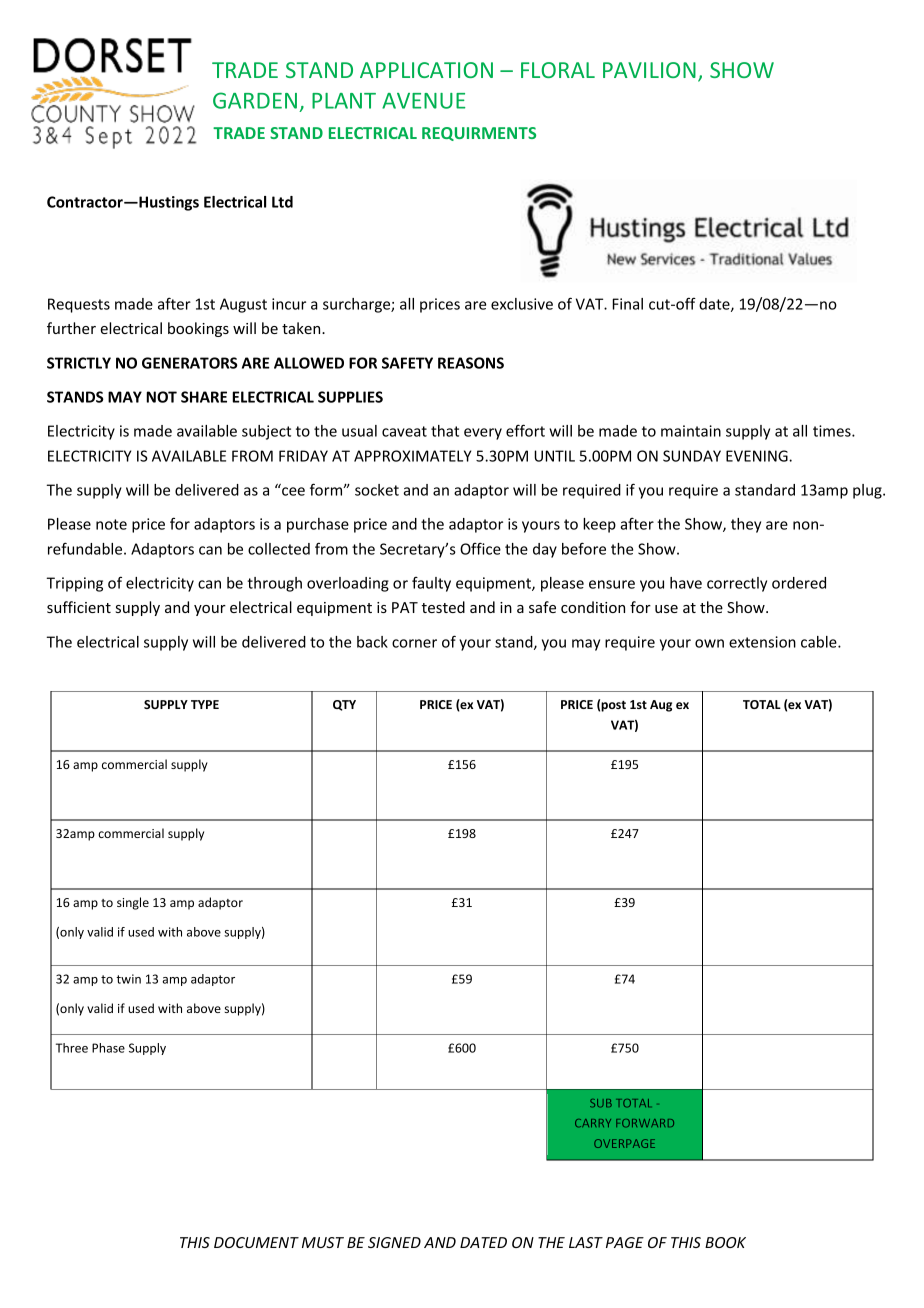 This page has width=924, height=1308. I want to click on extension, so click(762, 642).
